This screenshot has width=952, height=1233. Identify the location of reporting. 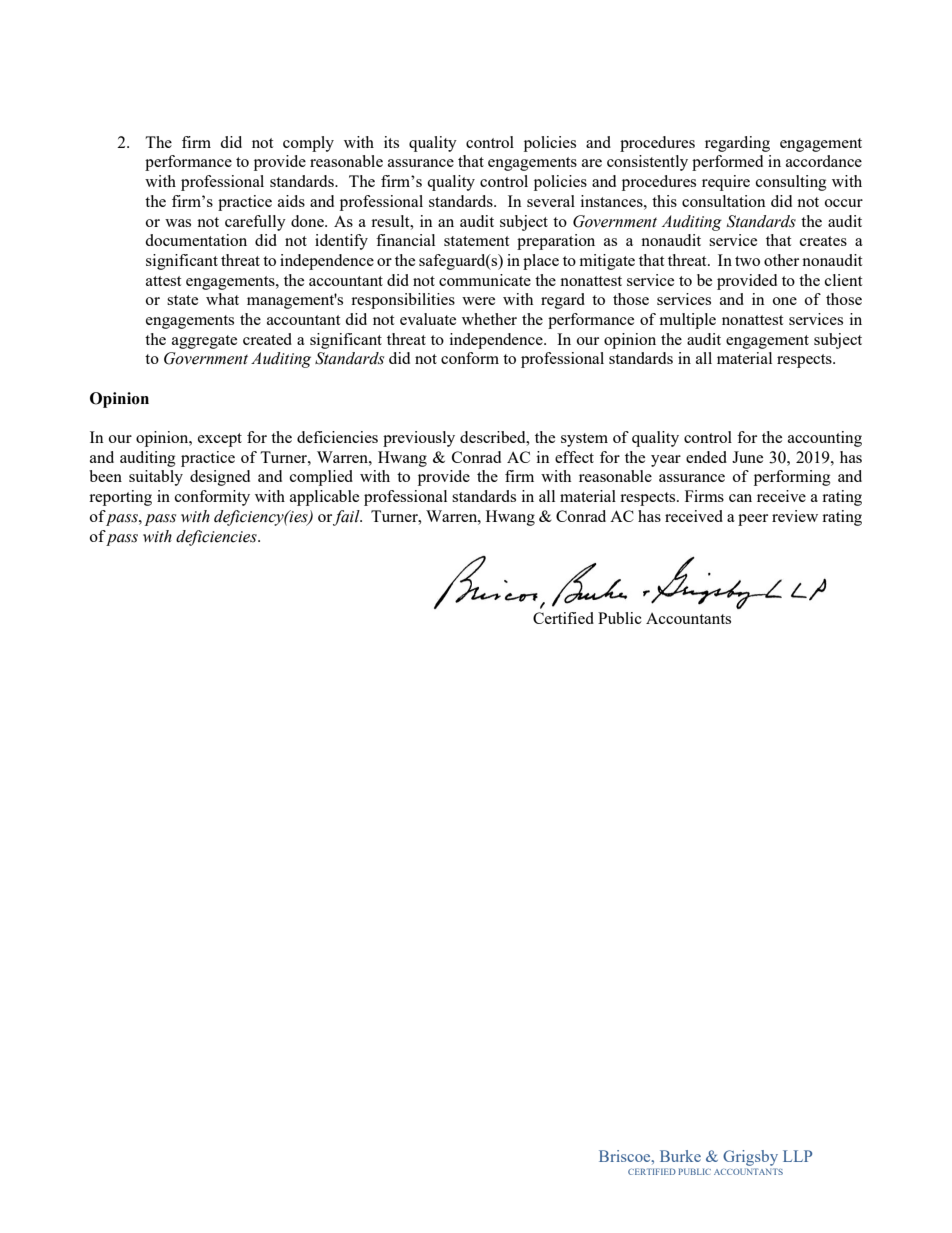
(120, 498).
